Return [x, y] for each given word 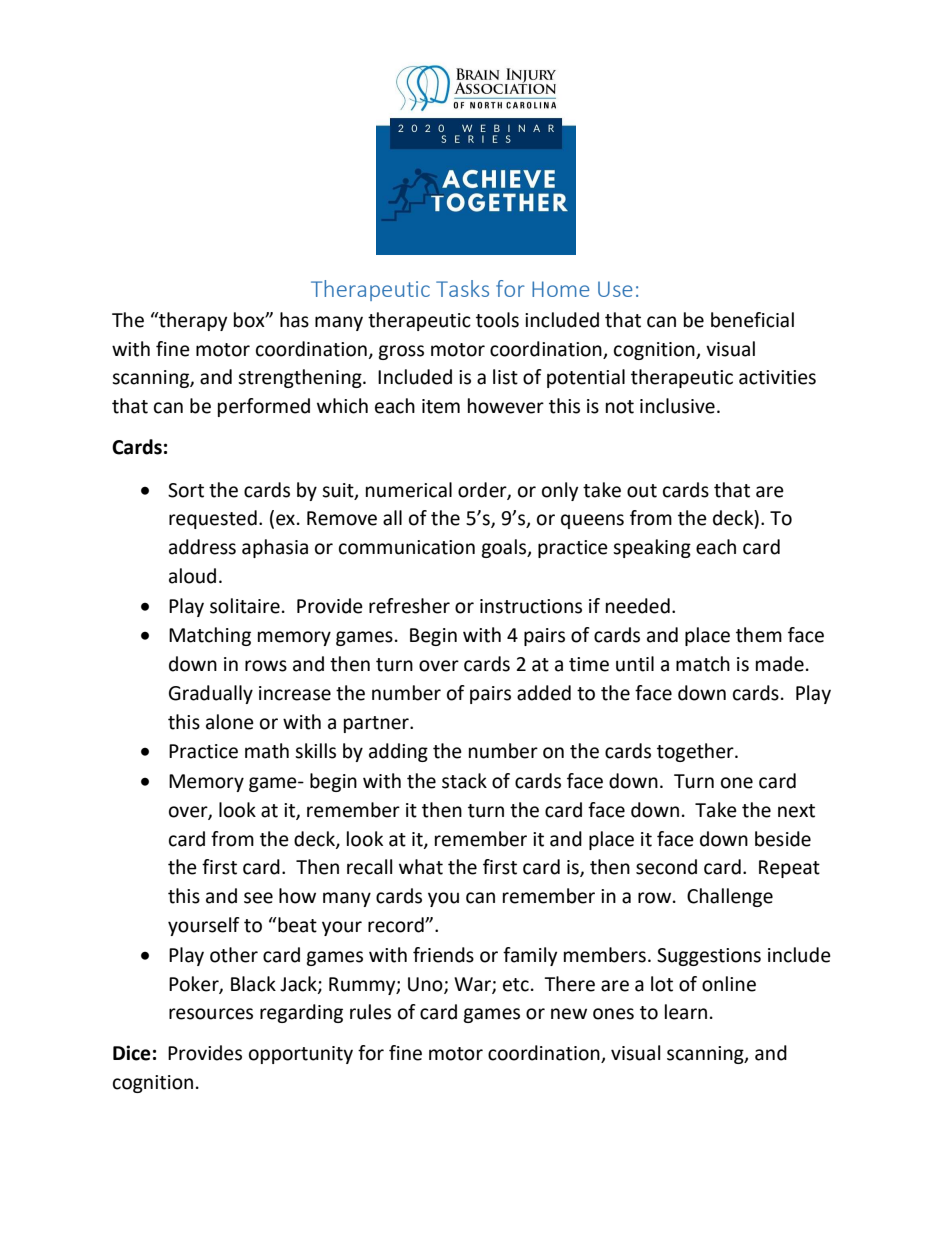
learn [686, 1012]
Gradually [211, 694]
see [258, 898]
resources [211, 1014]
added [544, 693]
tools [497, 320]
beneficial [752, 320]
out [642, 491]
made [780, 664]
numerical [409, 490]
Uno [426, 985]
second [666, 867]
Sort [186, 490]
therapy [192, 321]
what [421, 867]
